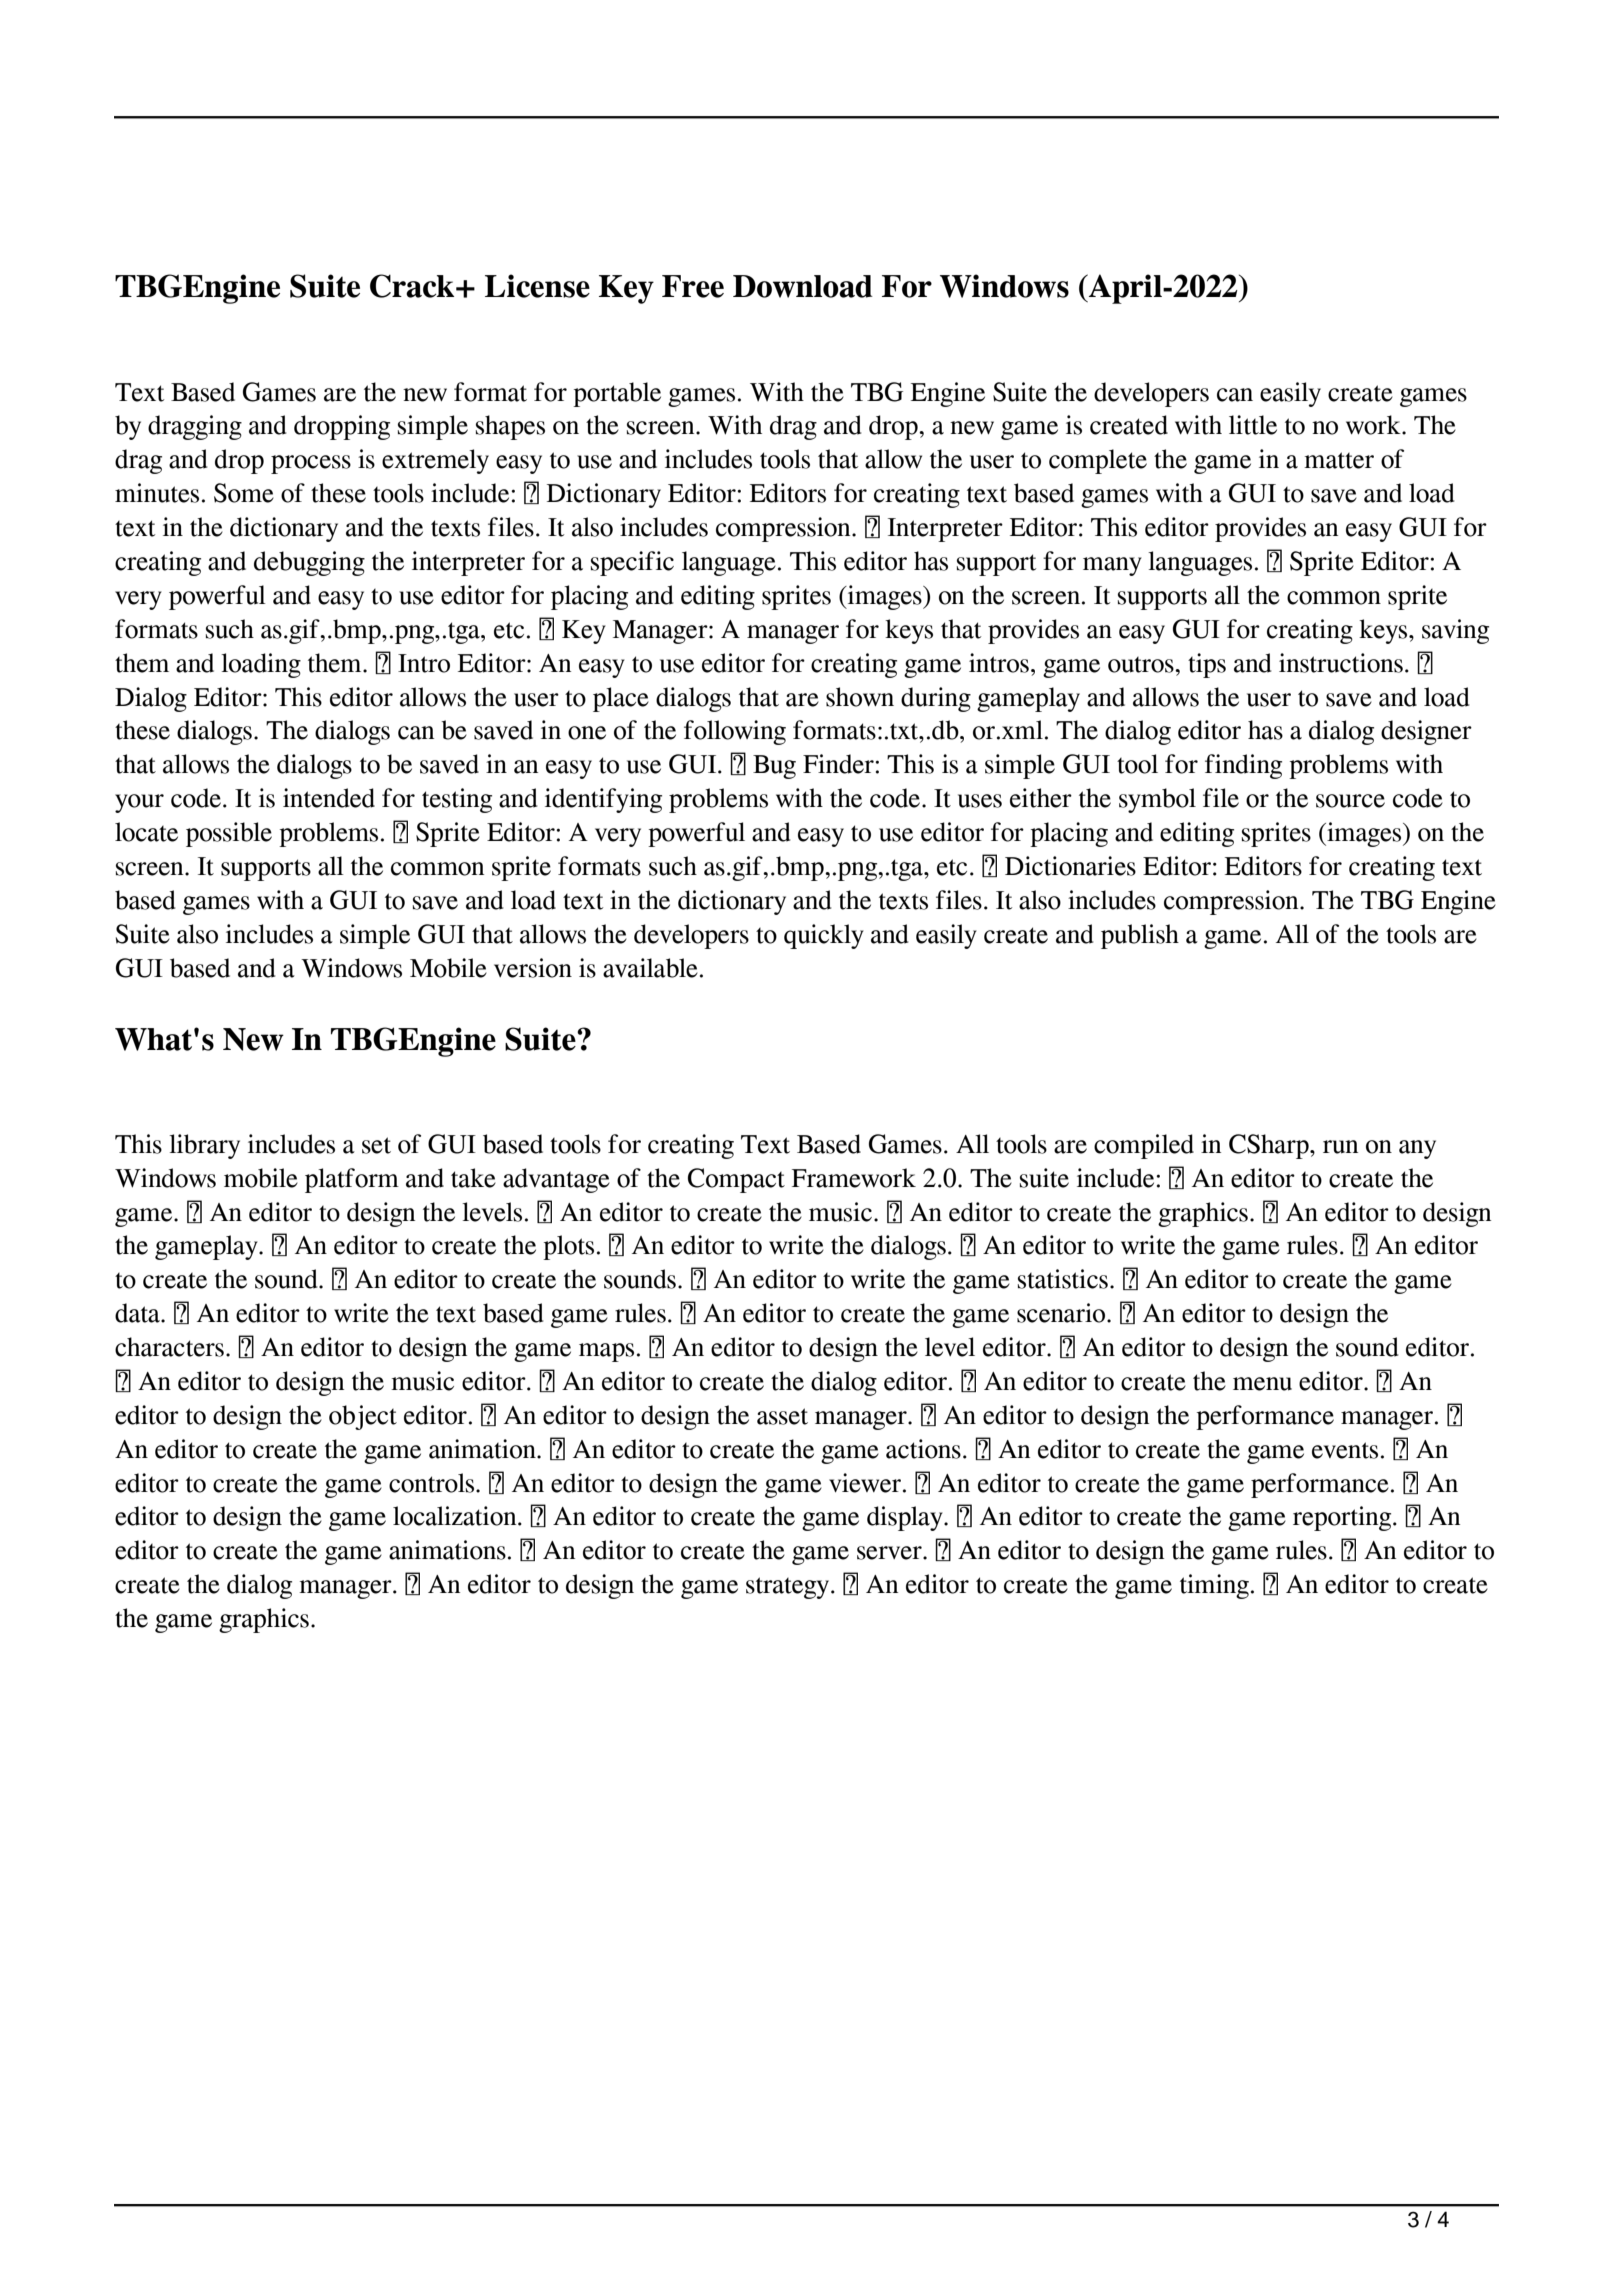  What do you see at coordinates (1140, 936) in the image?
I see `publish` at bounding box center [1140, 936].
